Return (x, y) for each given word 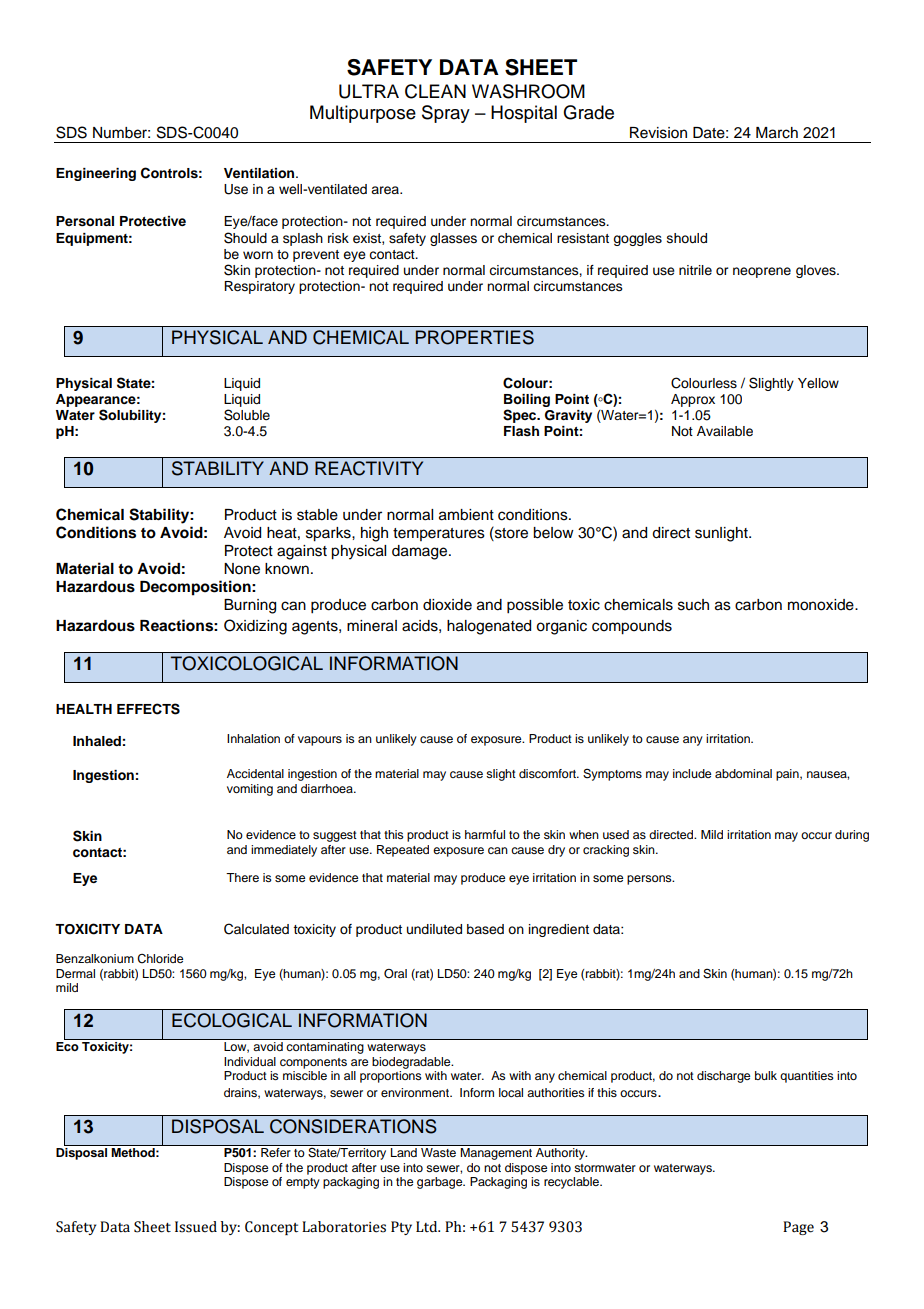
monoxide (822, 605)
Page (798, 1228)
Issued (196, 1227)
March (777, 133)
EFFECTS (148, 709)
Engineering (96, 174)
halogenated (489, 627)
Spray (446, 114)
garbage (441, 1183)
